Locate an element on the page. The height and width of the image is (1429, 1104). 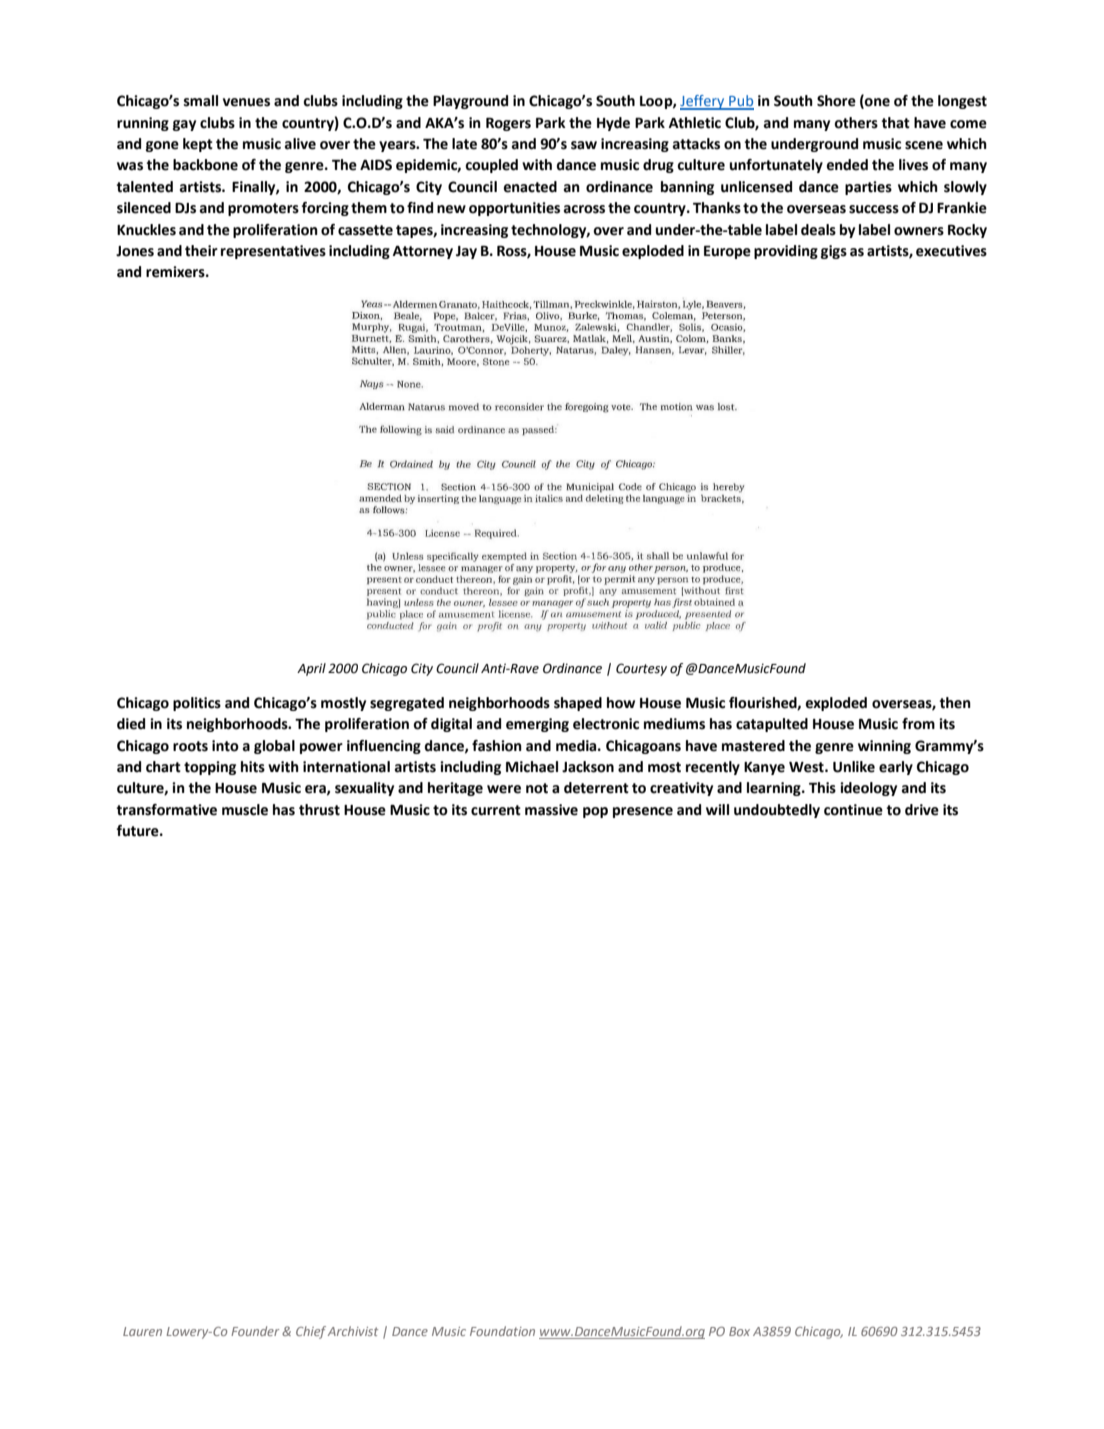
others is located at coordinates (856, 123).
